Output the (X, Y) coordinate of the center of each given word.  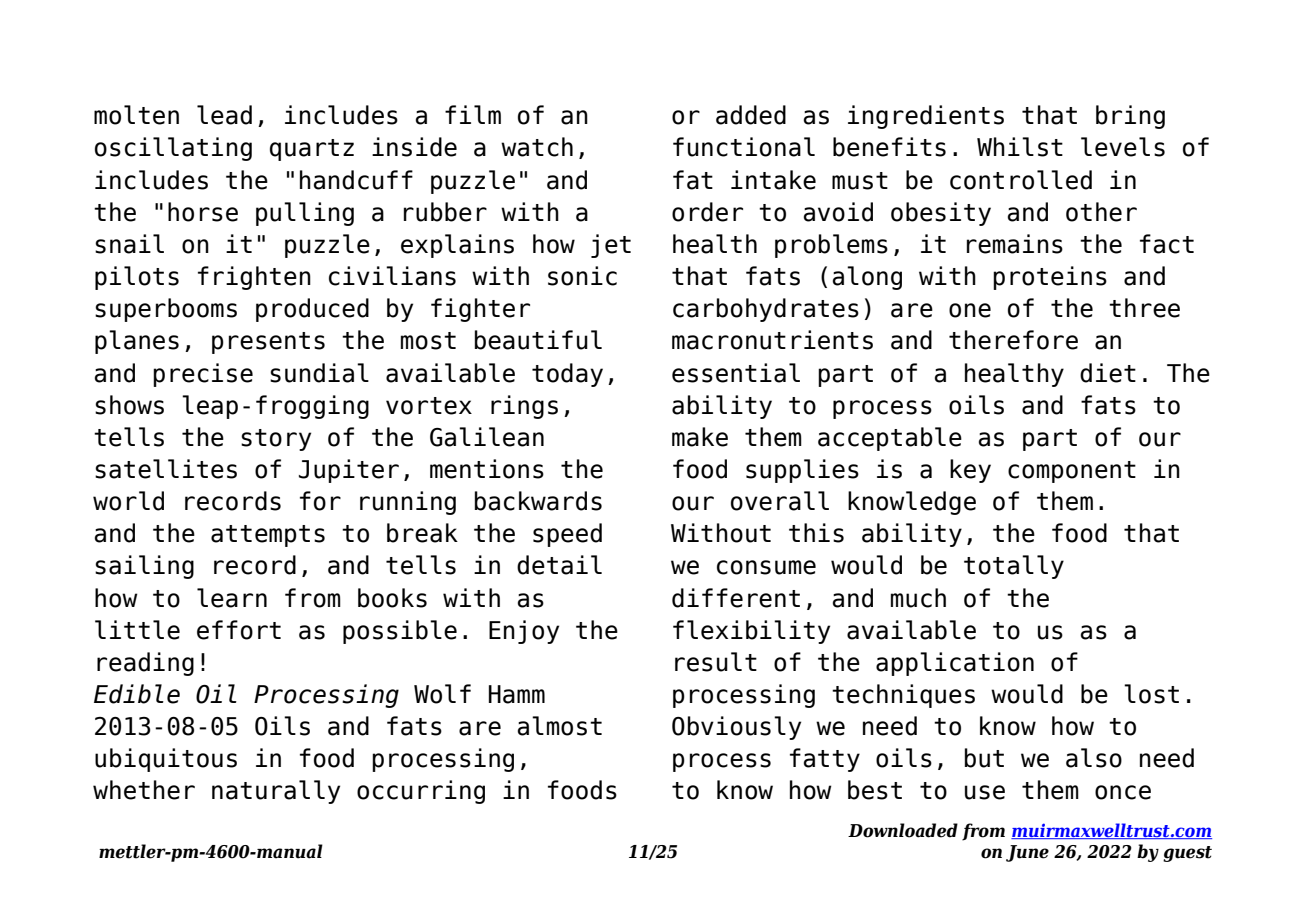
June (1027, 853)
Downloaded (903, 830)
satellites (166, 469)
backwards (538, 501)
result (716, 662)
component (1072, 472)
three (1144, 308)
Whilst (1020, 147)
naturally (276, 792)
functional (744, 147)
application (955, 664)
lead (224, 115)
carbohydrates (766, 310)
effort (239, 630)
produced (312, 310)
